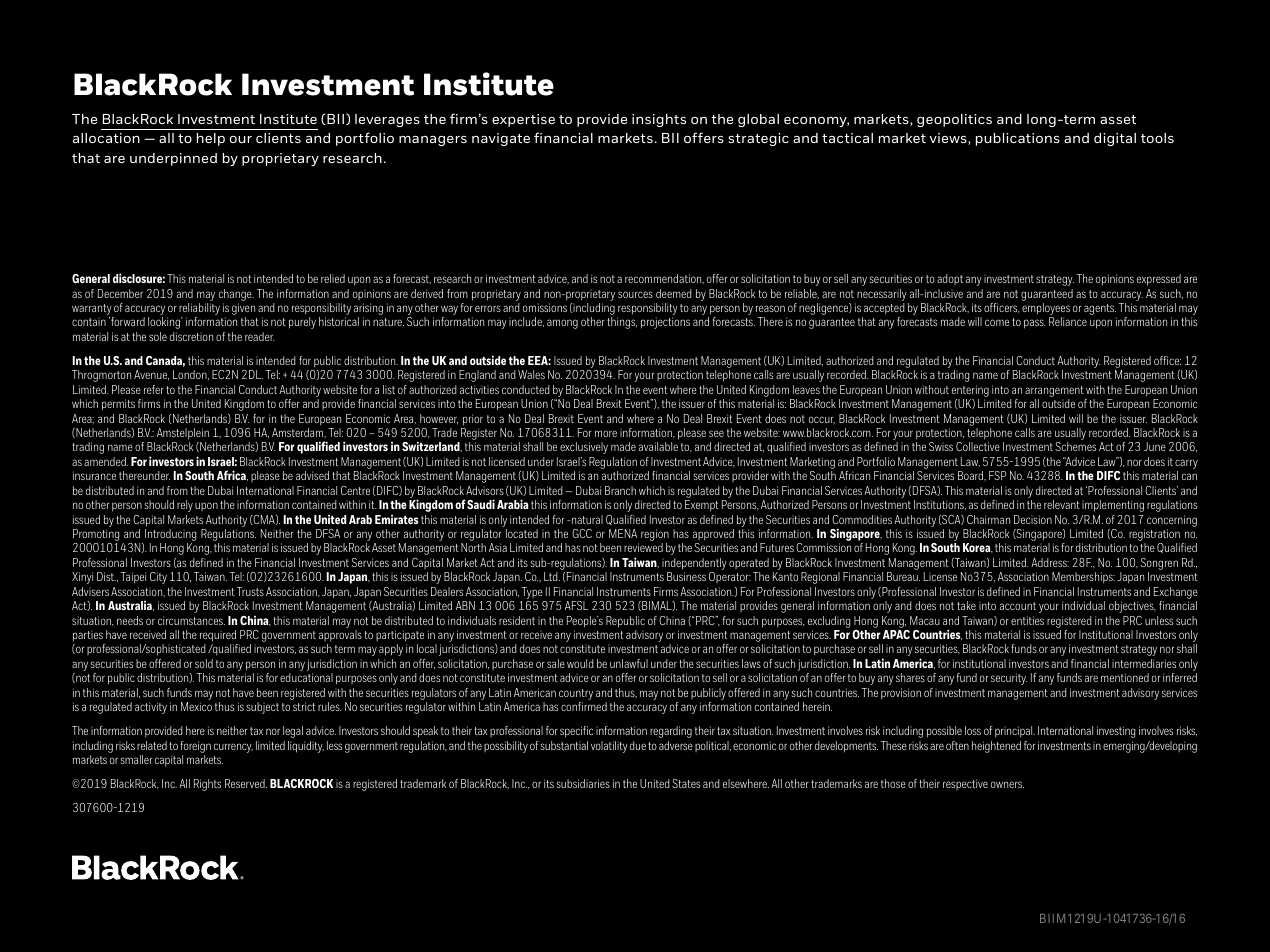  Describe the element at coordinates (233, 748) in the document. I see `currency` at that location.
